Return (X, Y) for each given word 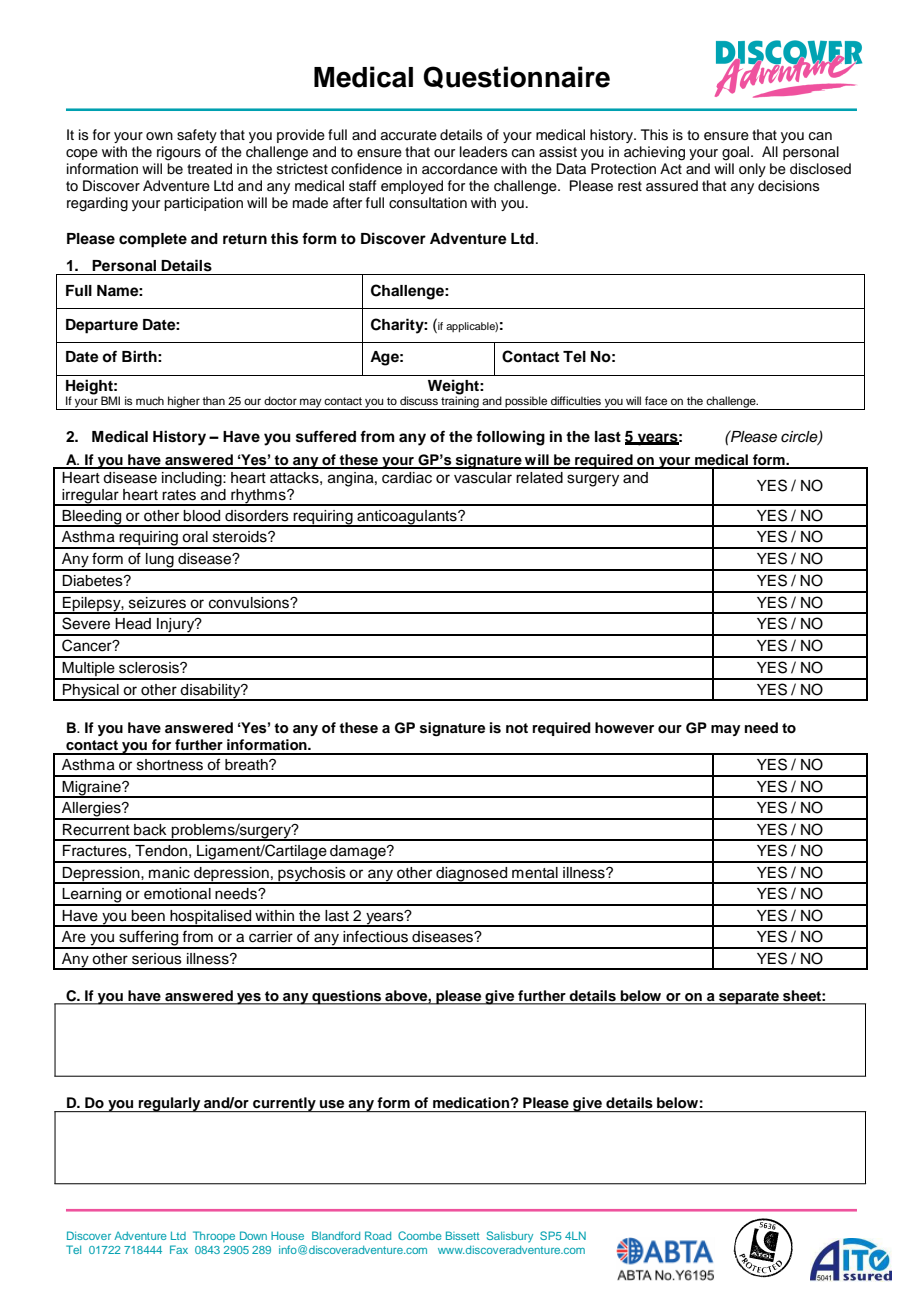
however (624, 727)
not (517, 728)
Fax (179, 1249)
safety (197, 136)
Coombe (420, 1235)
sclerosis (150, 668)
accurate (409, 135)
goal (737, 153)
